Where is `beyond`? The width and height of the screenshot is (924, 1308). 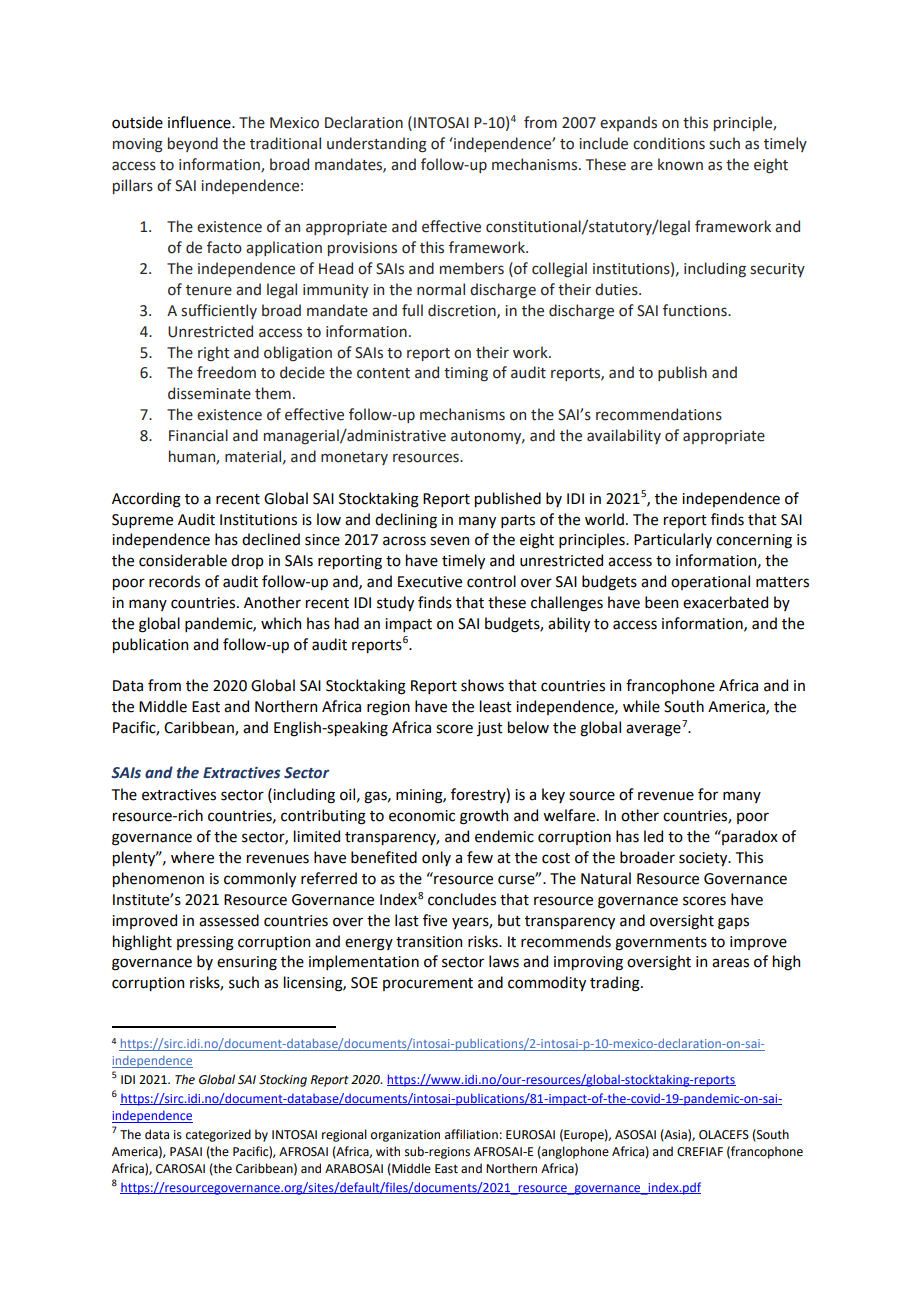 beyond is located at coordinates (193, 144).
